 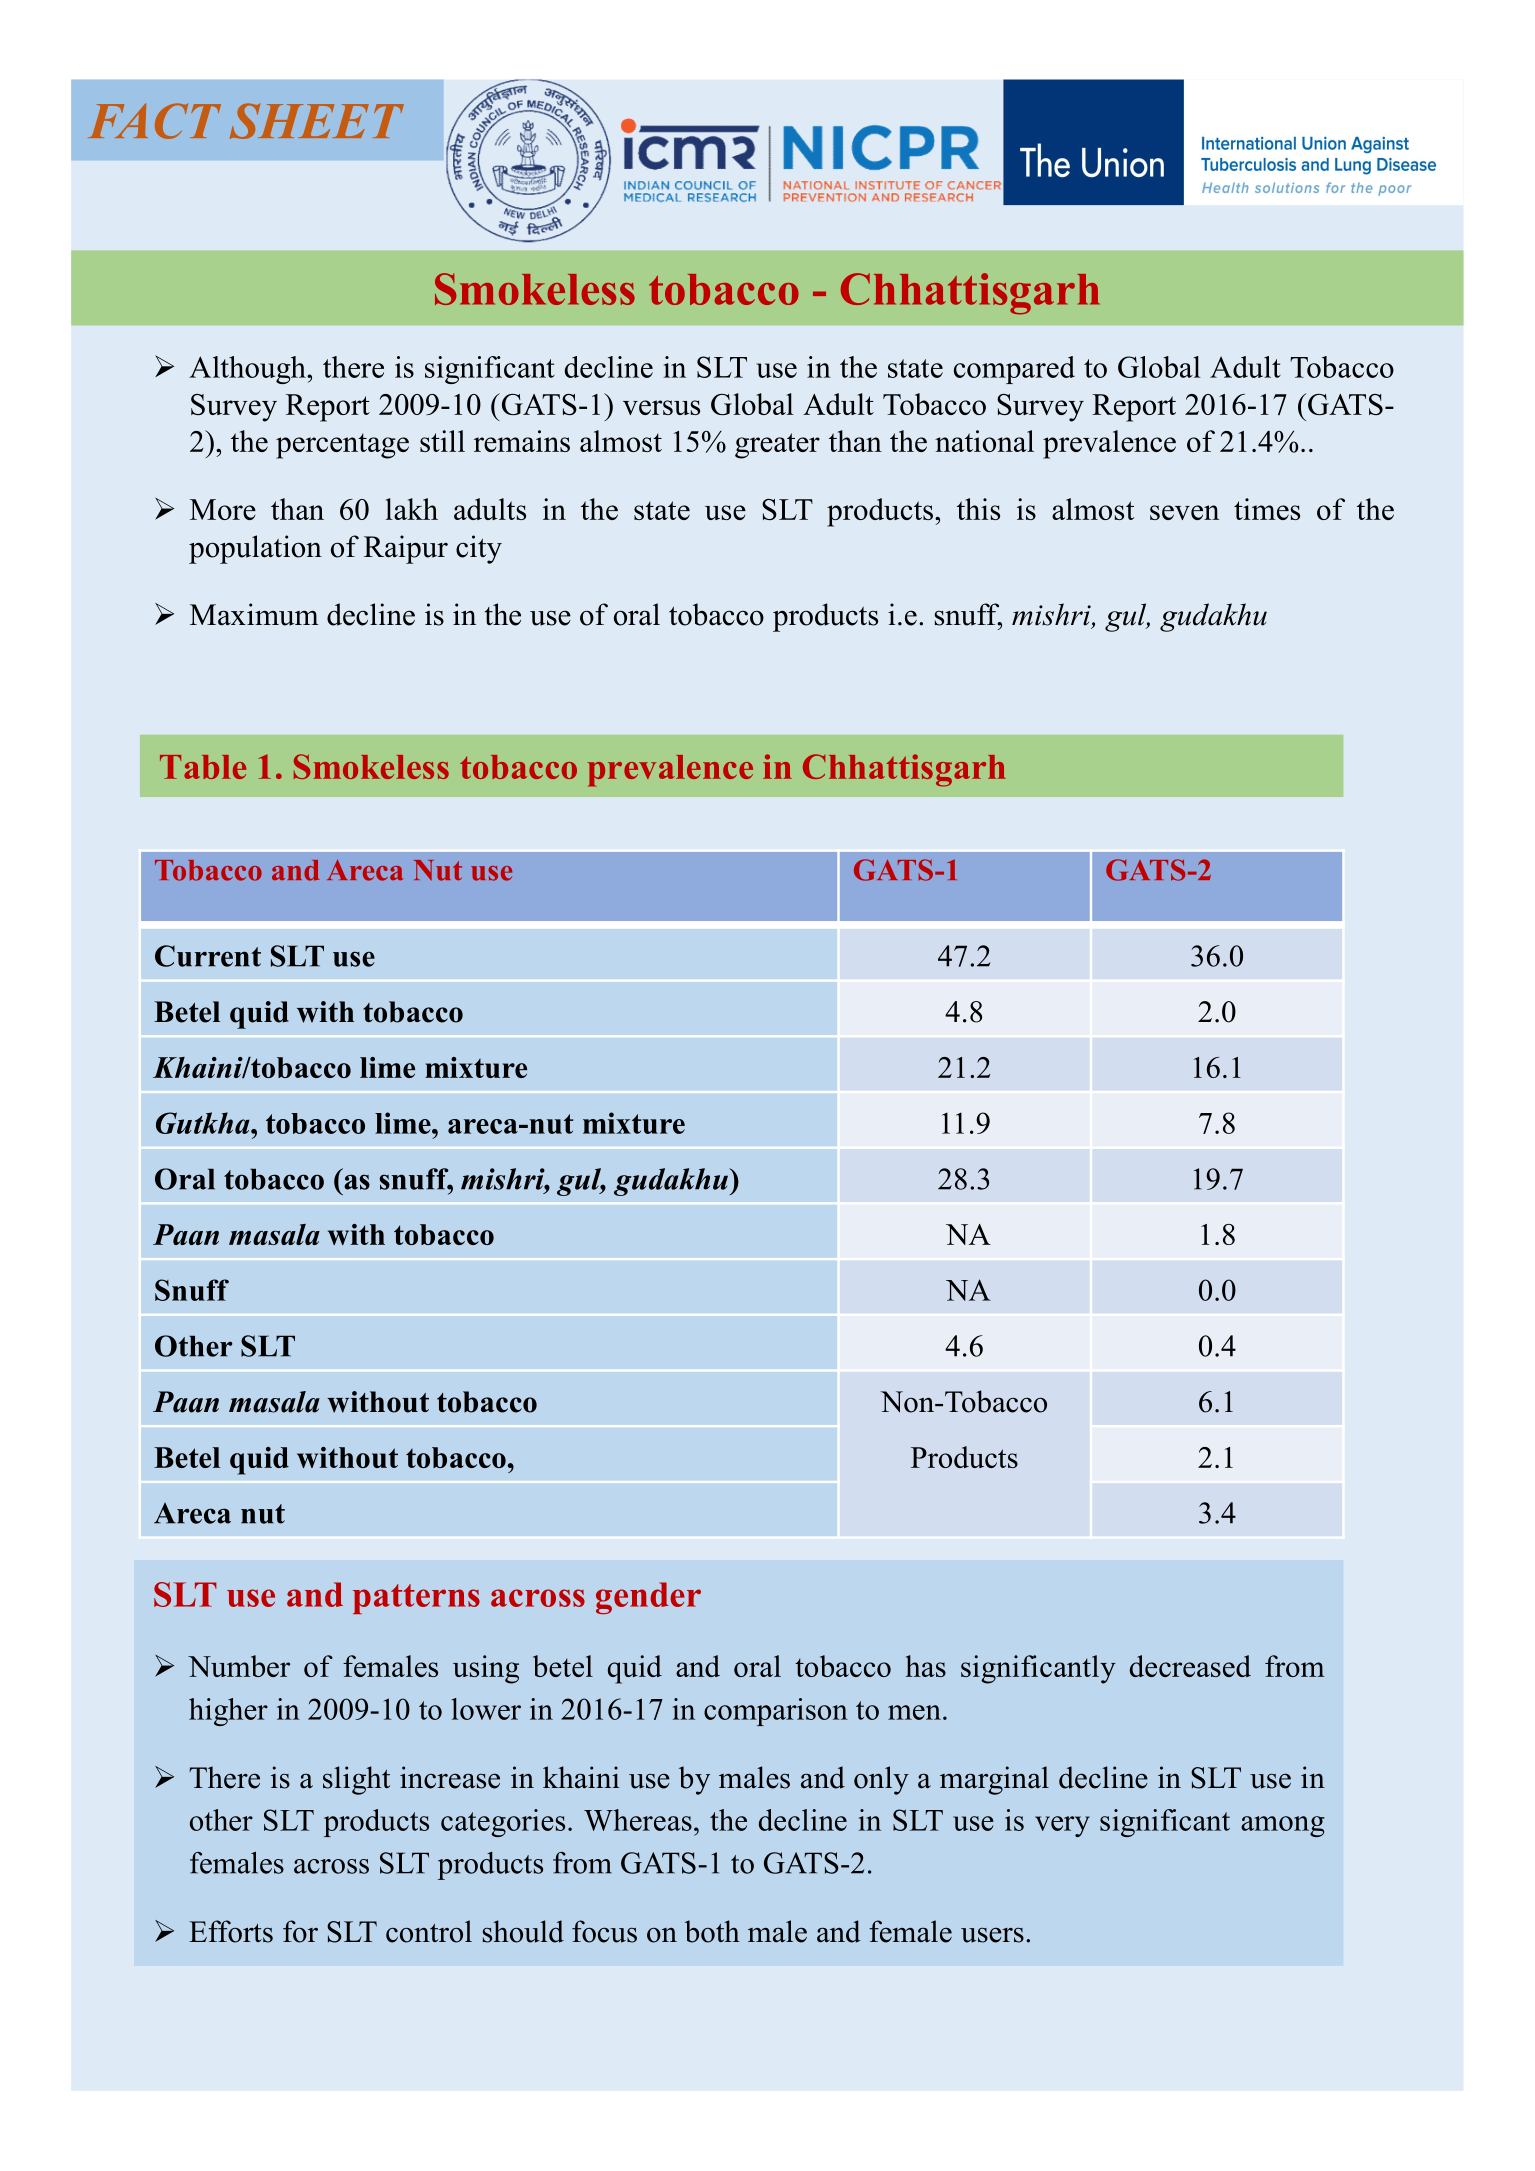 I want to click on versus, so click(x=661, y=407).
